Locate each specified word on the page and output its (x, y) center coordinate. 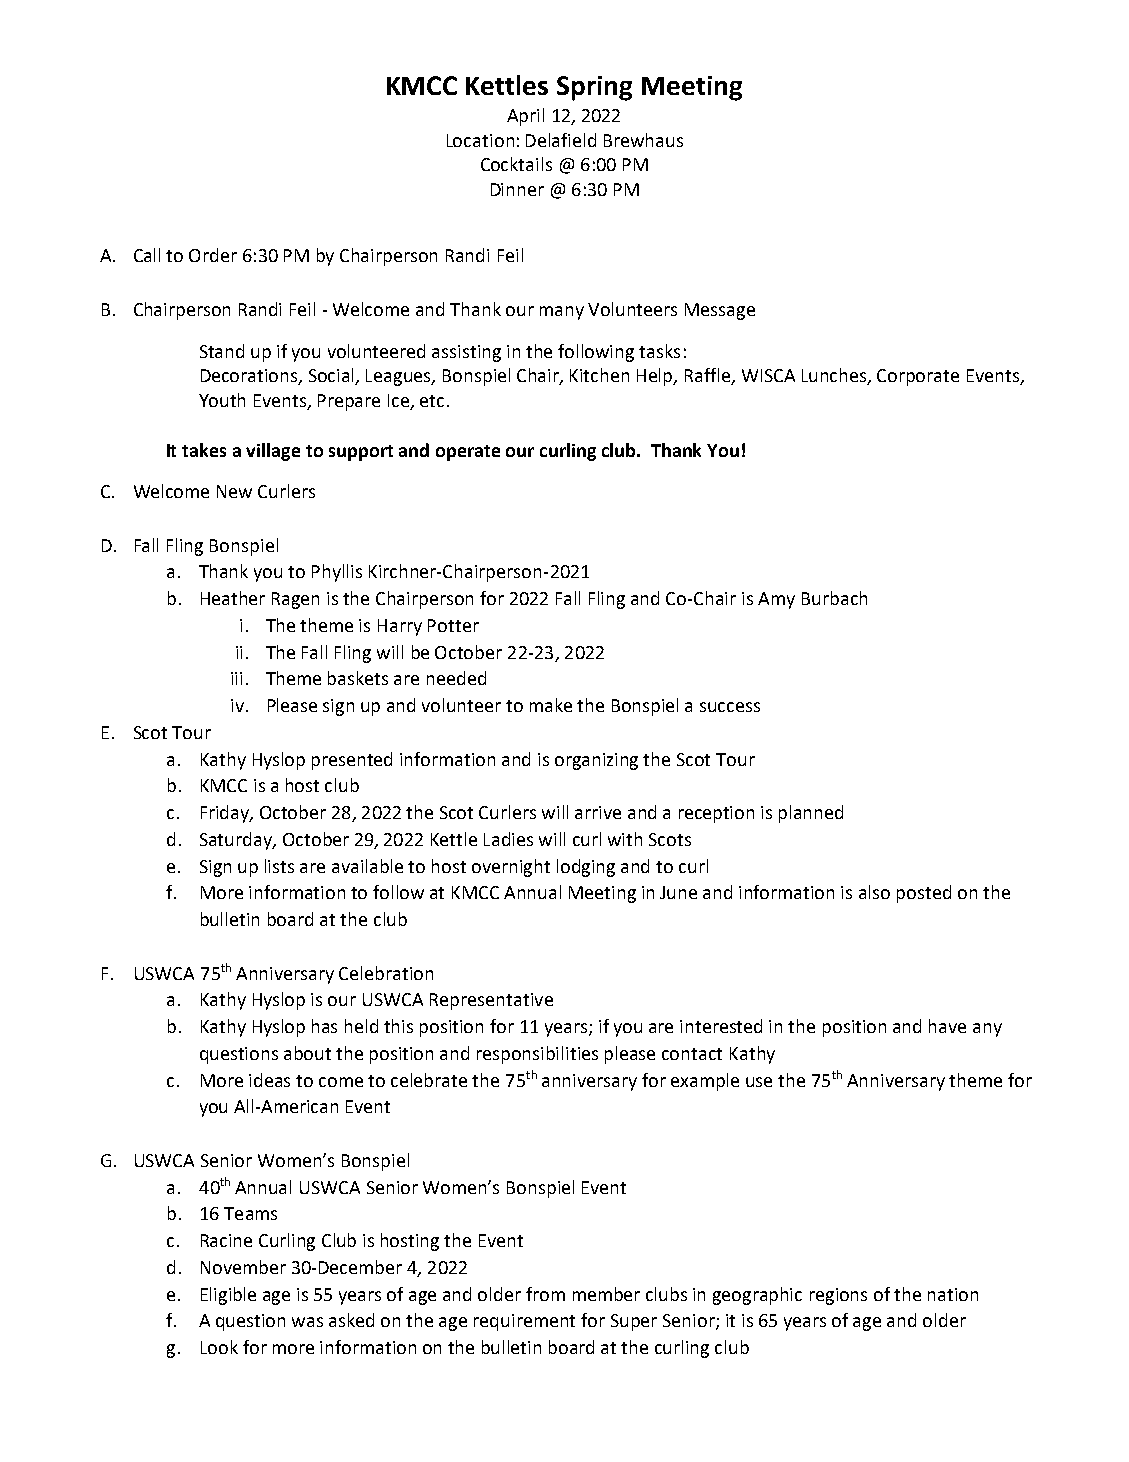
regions (838, 1296)
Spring (594, 88)
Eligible (228, 1296)
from (545, 1294)
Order (213, 255)
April (525, 117)
